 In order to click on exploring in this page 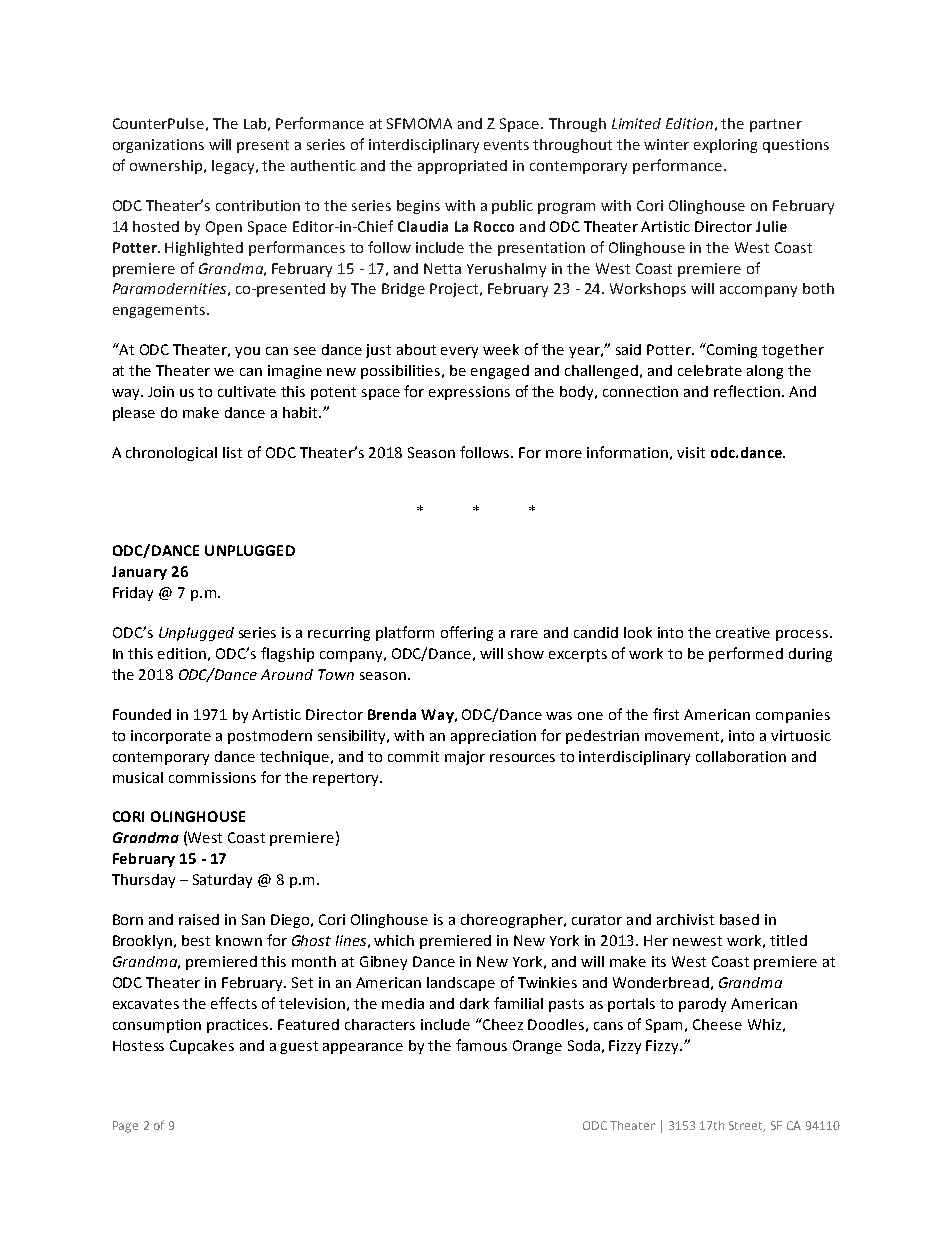, I will do `click(725, 146)`.
